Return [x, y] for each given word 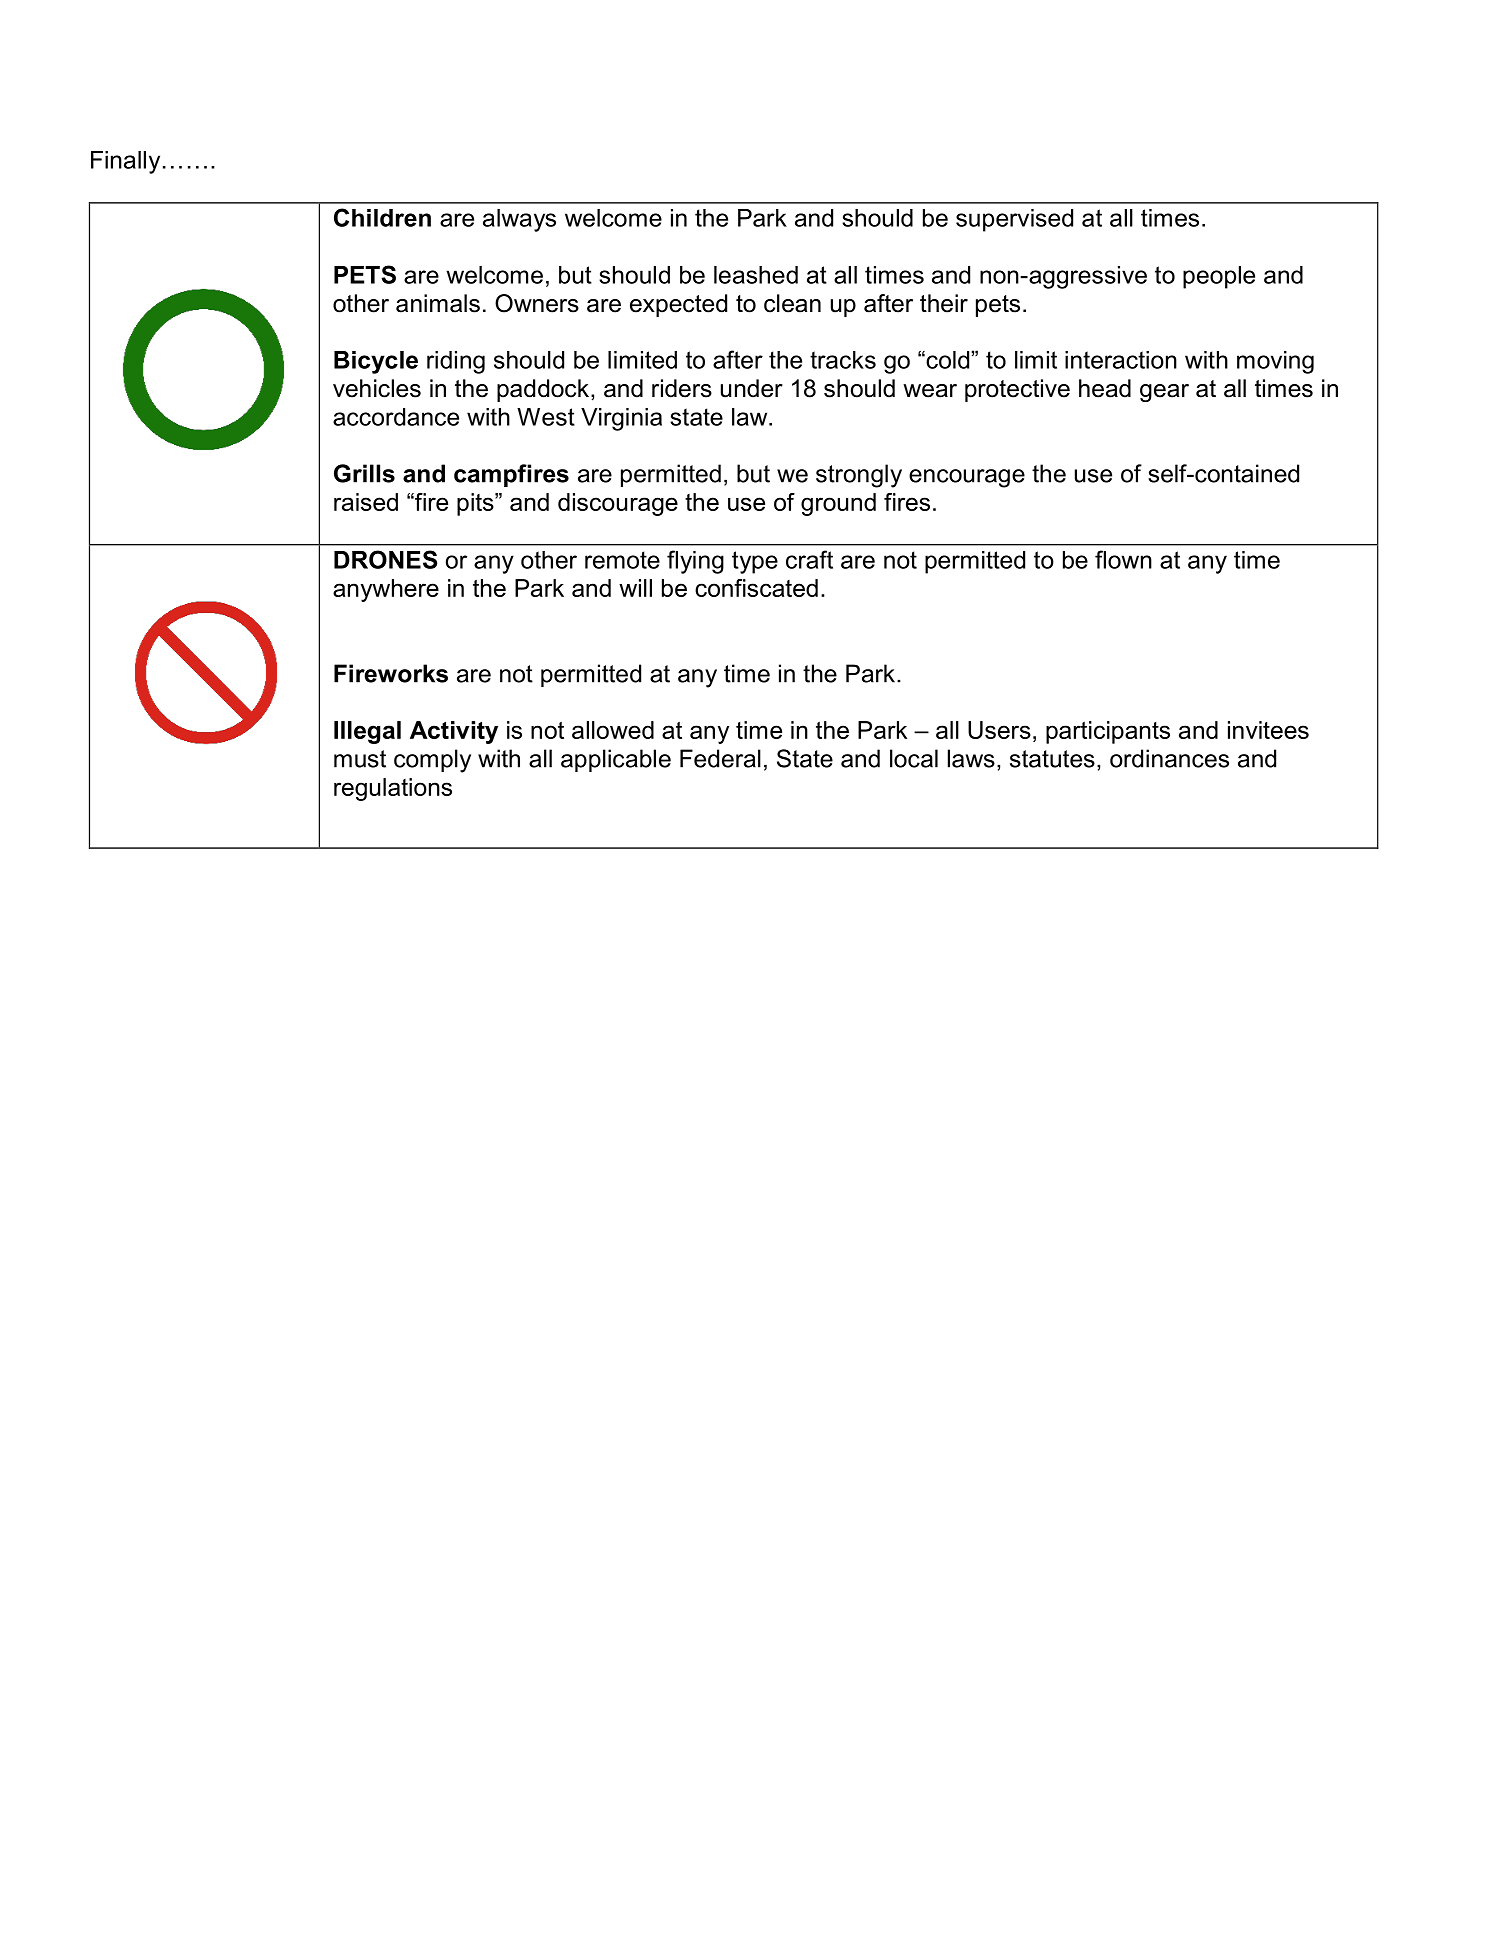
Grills [364, 473]
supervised [1014, 220]
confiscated [756, 588]
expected [678, 305]
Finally [125, 162]
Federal [720, 758]
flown [1123, 559]
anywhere [386, 590]
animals [438, 303]
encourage [967, 478]
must [360, 759]
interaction [1121, 360]
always [519, 220]
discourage [618, 504]
